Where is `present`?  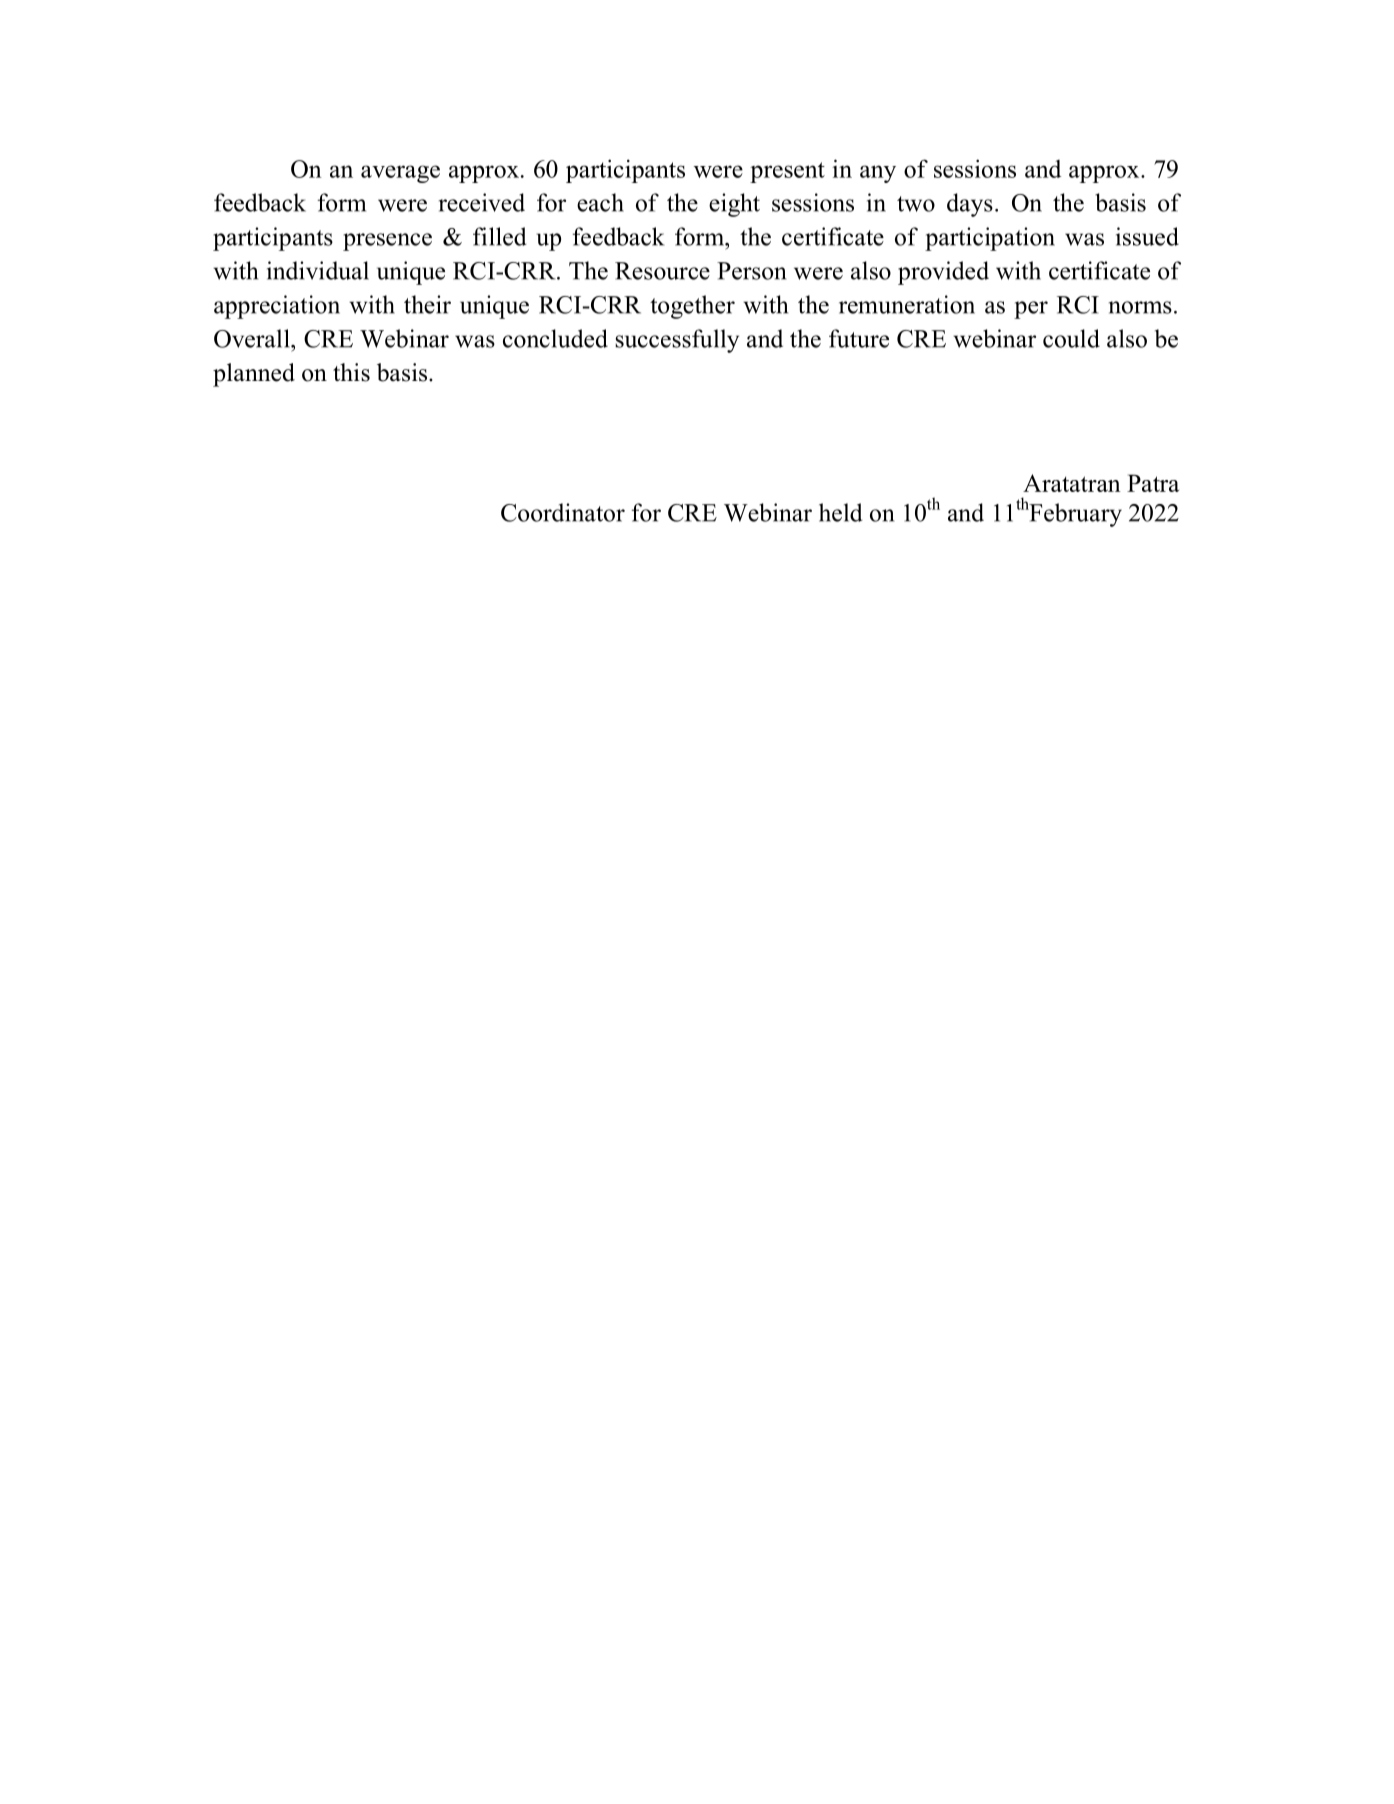
present is located at coordinates (787, 172).
